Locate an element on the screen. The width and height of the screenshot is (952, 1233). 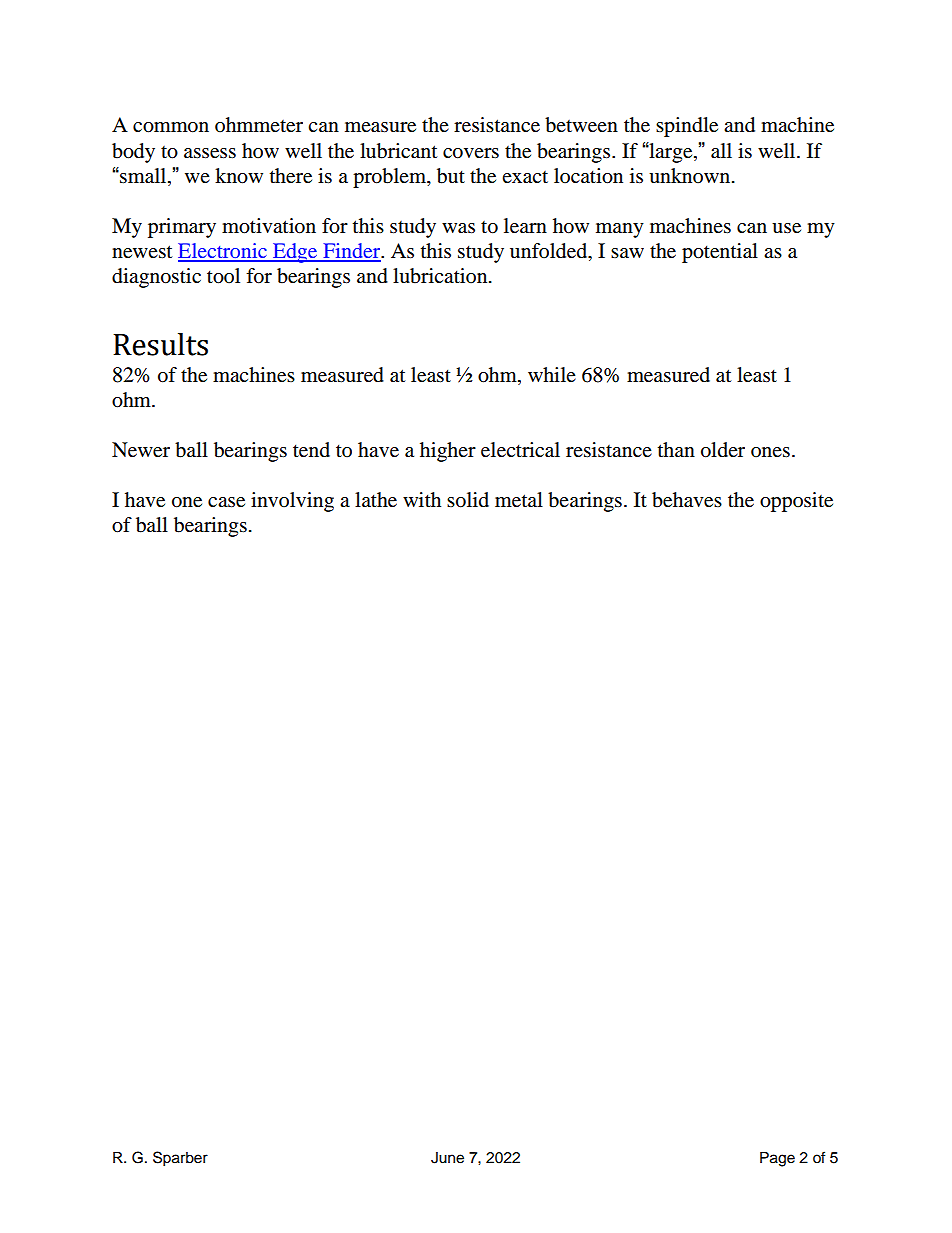
June is located at coordinates (447, 1158).
